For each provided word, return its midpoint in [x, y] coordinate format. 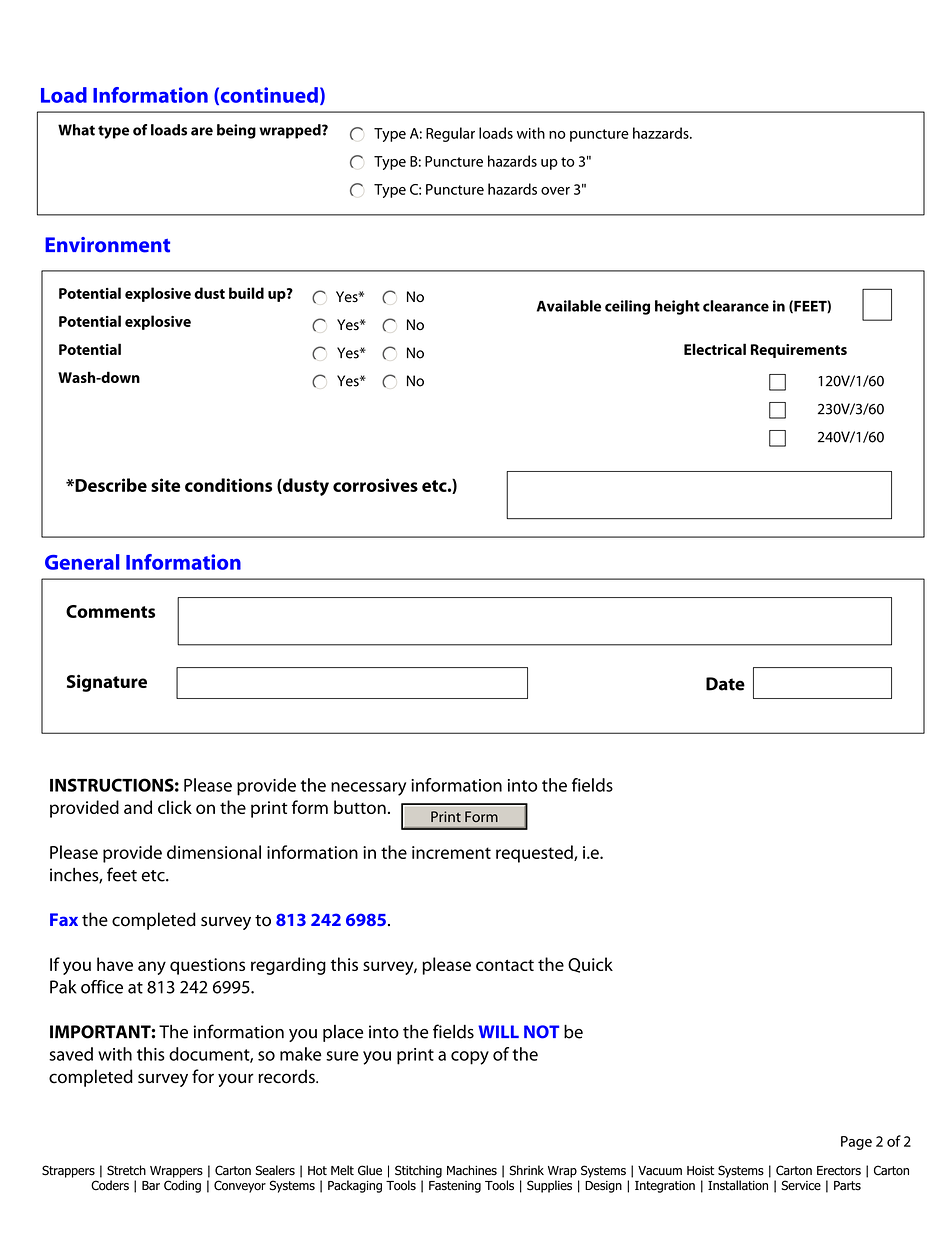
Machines [472, 1170]
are [202, 131]
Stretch [126, 1170]
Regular [450, 134]
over [555, 191]
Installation [738, 1185]
